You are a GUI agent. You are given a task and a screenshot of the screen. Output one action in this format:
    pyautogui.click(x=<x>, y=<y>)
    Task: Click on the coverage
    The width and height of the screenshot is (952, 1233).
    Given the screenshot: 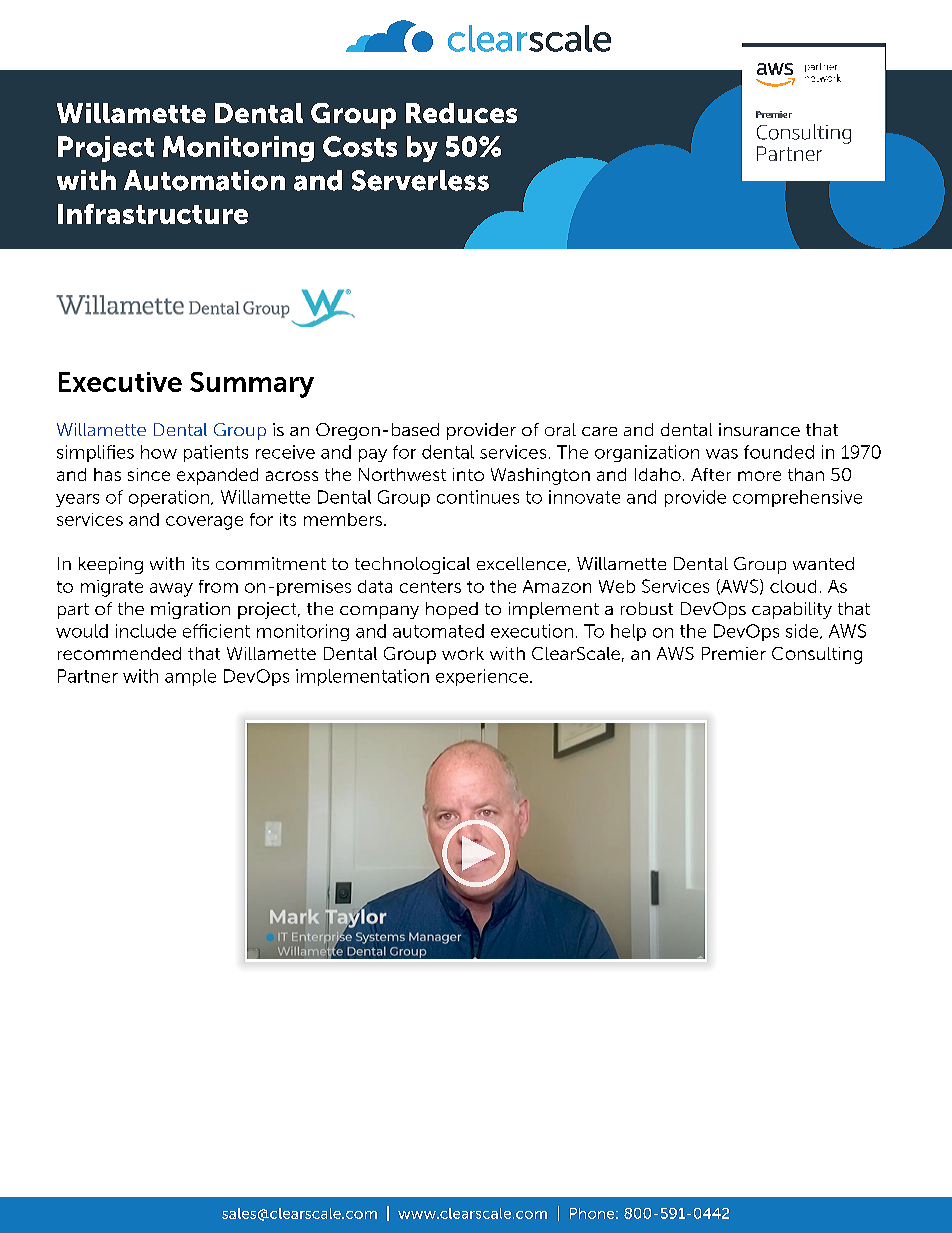 What is the action you would take?
    pyautogui.click(x=204, y=523)
